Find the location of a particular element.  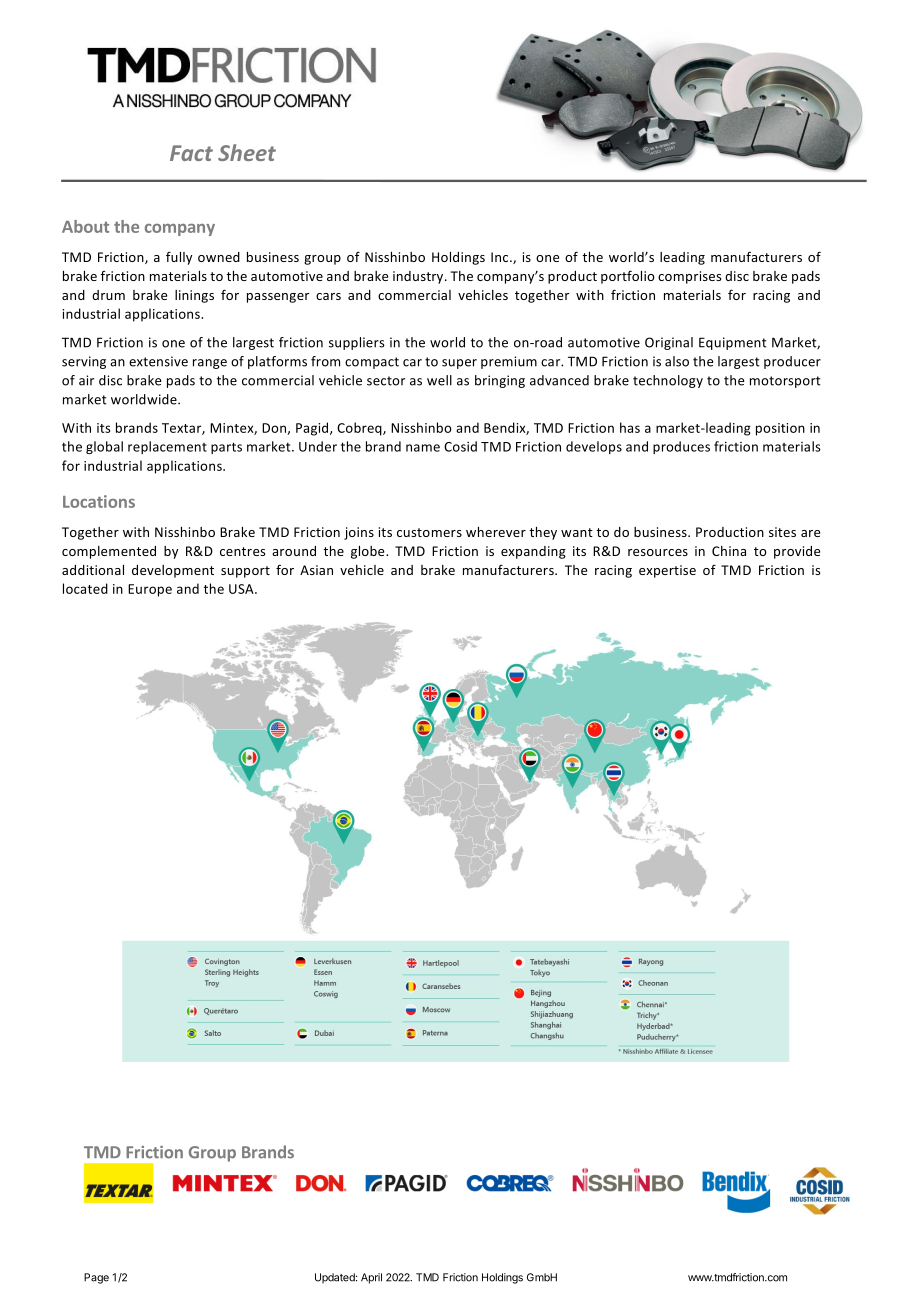

Asian is located at coordinates (316, 570).
